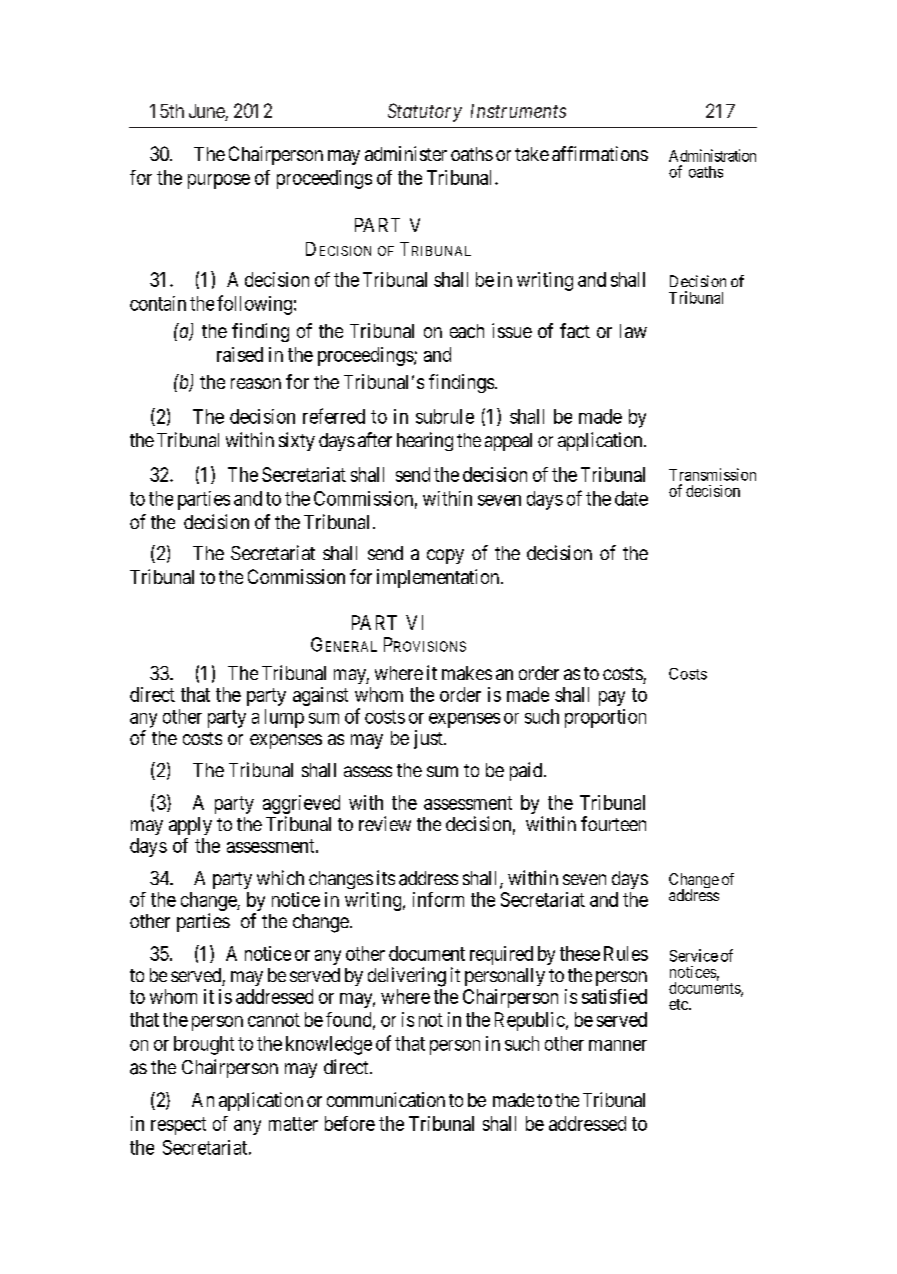 The width and height of the screenshot is (897, 1274). What do you see at coordinates (613, 823) in the screenshot?
I see `fourteen` at bounding box center [613, 823].
